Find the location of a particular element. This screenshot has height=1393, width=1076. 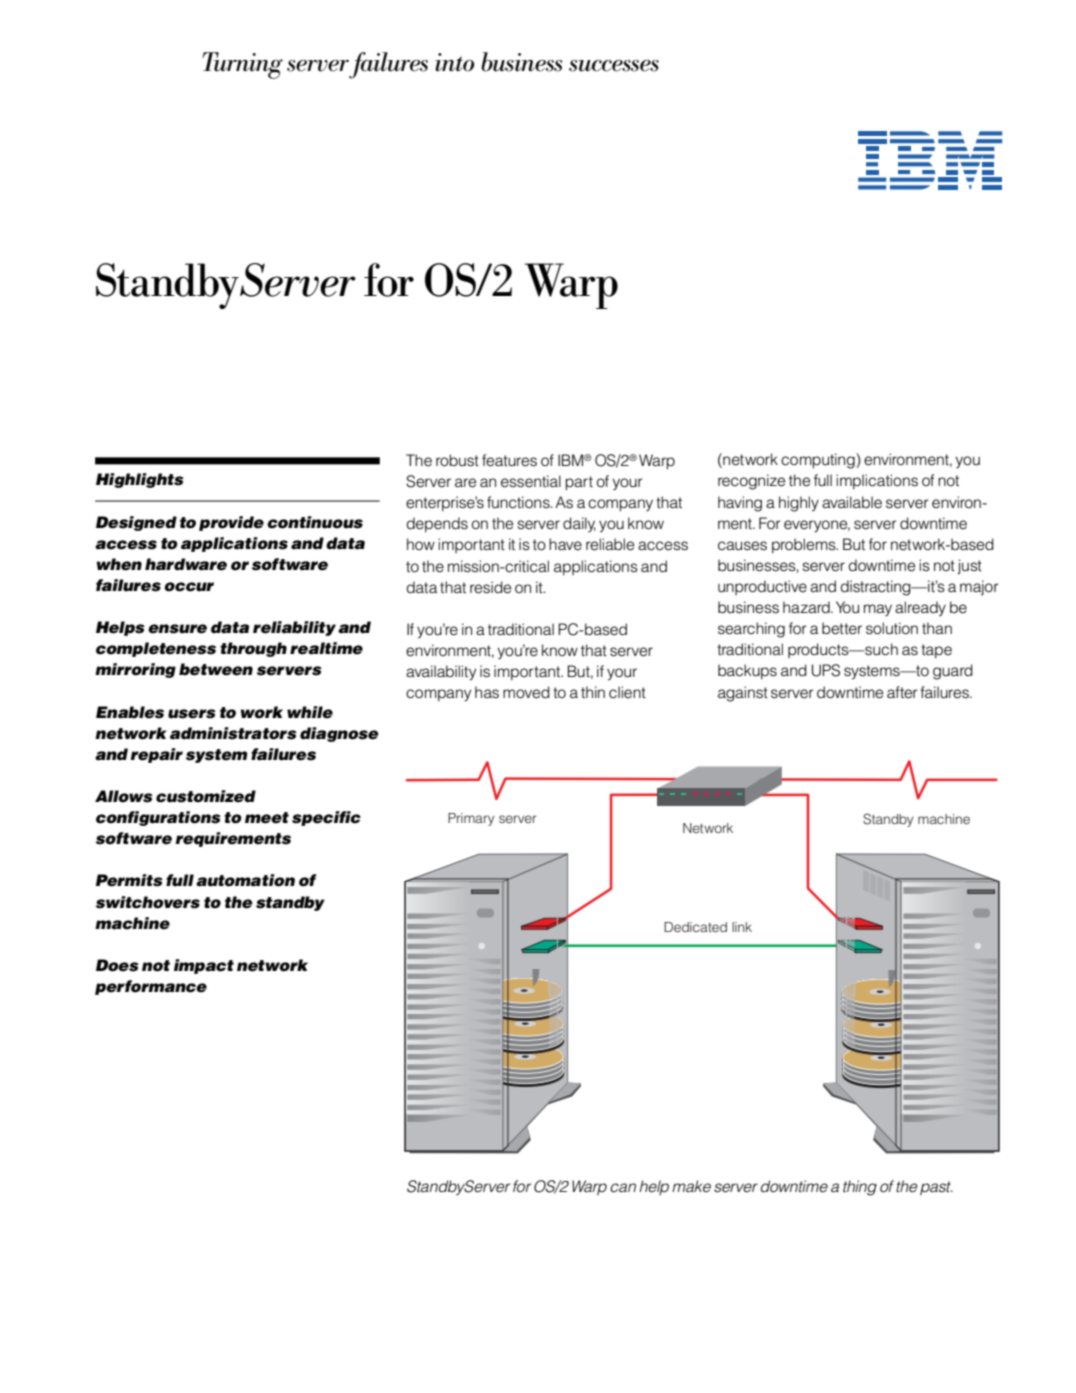

reside is located at coordinates (490, 587).
